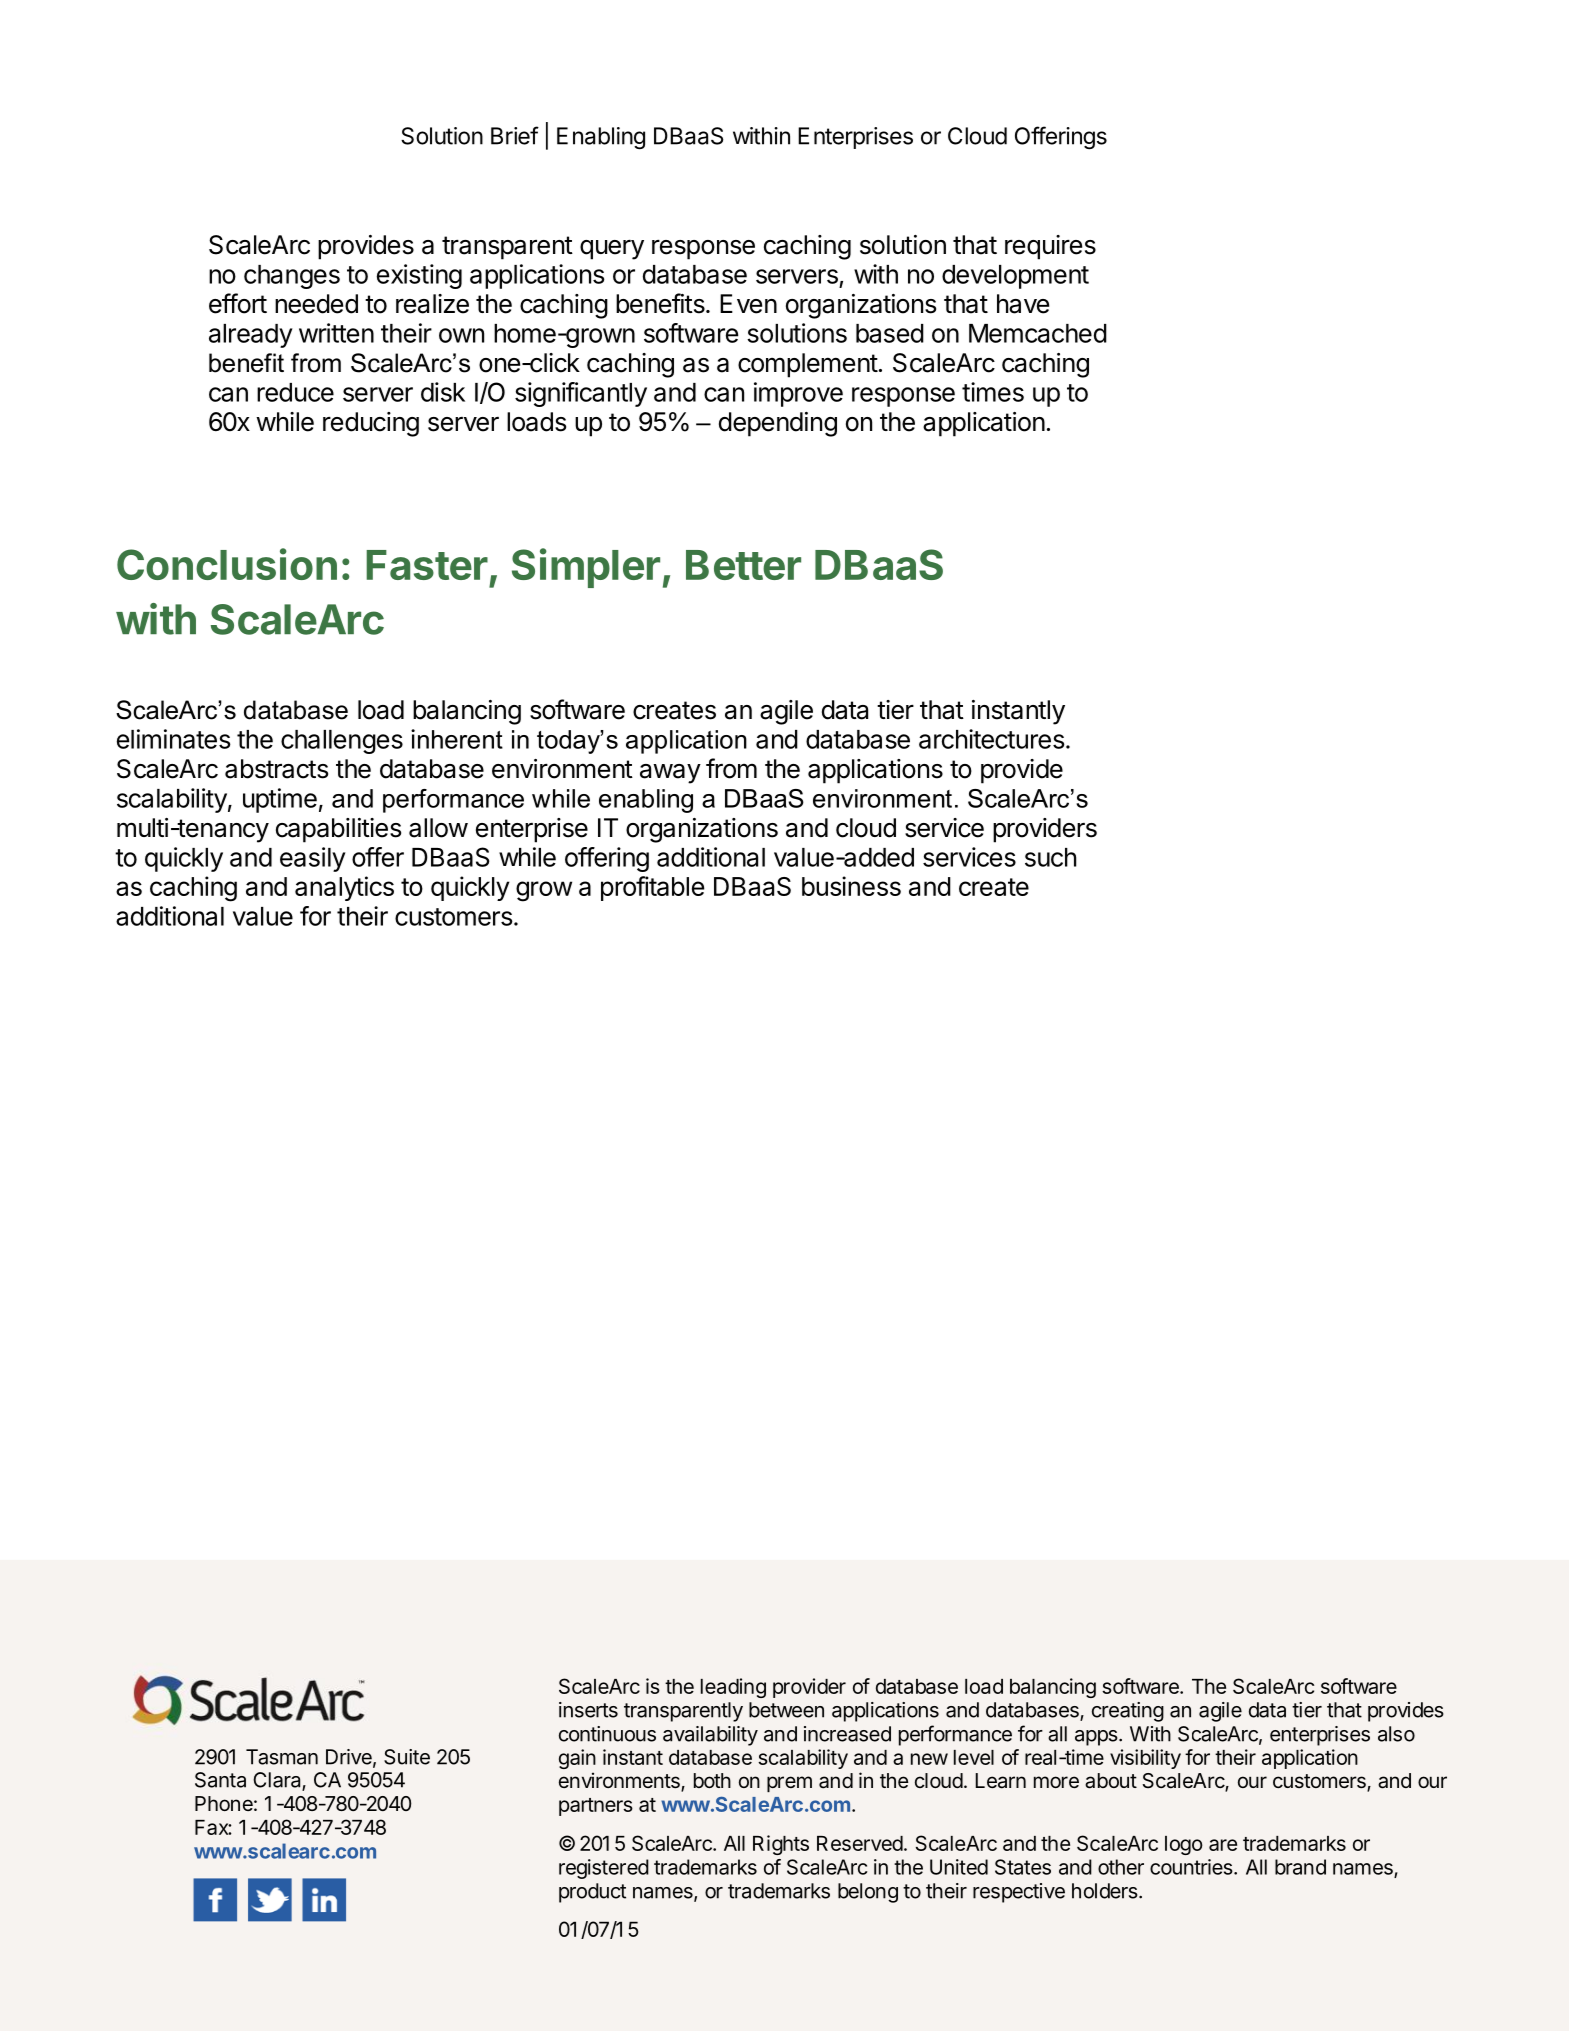 The height and width of the image is (2031, 1569). Describe the element at coordinates (1128, 1712) in the image. I see `creating` at that location.
